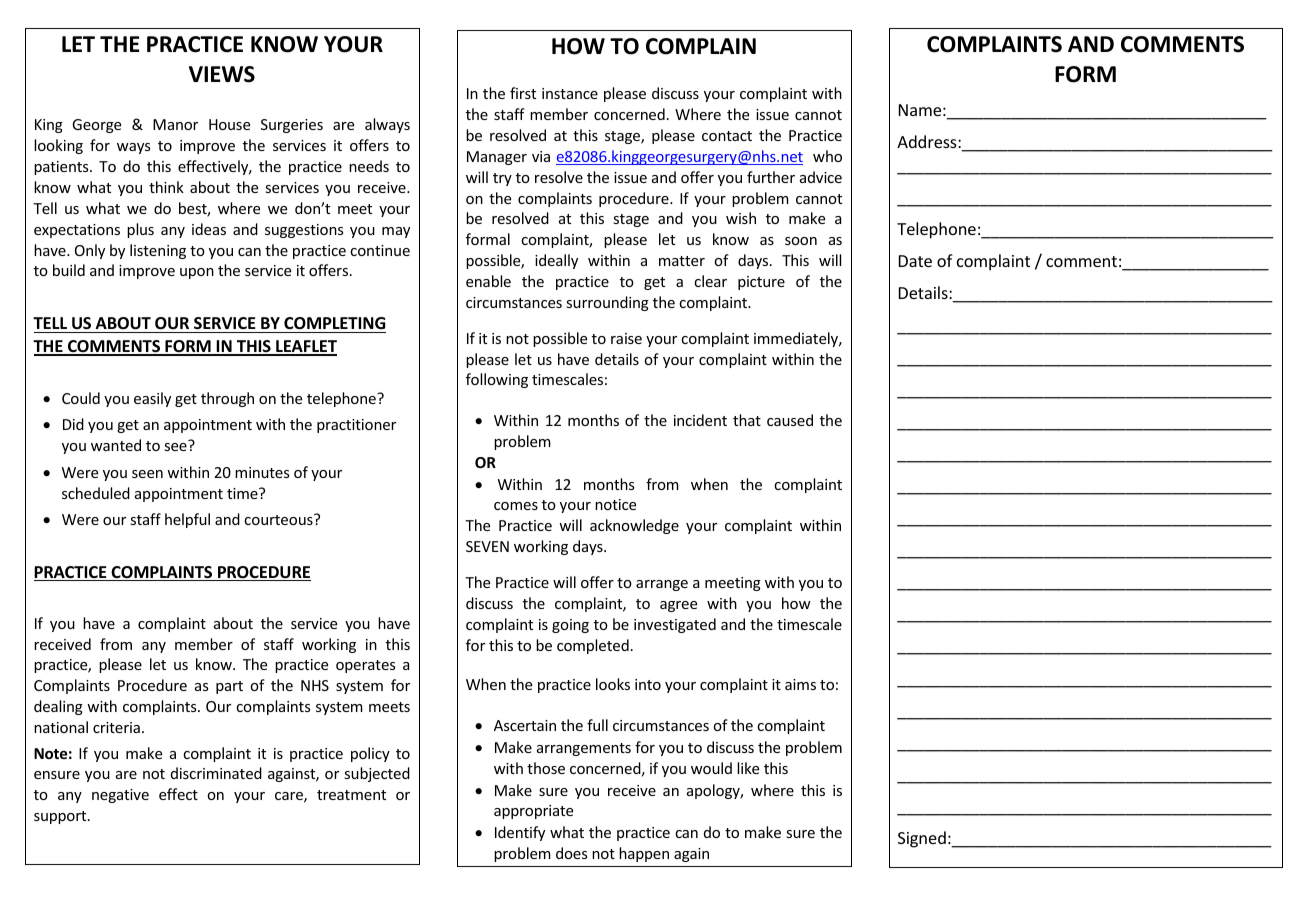 The height and width of the screenshot is (924, 1308). I want to click on comes, so click(516, 506).
